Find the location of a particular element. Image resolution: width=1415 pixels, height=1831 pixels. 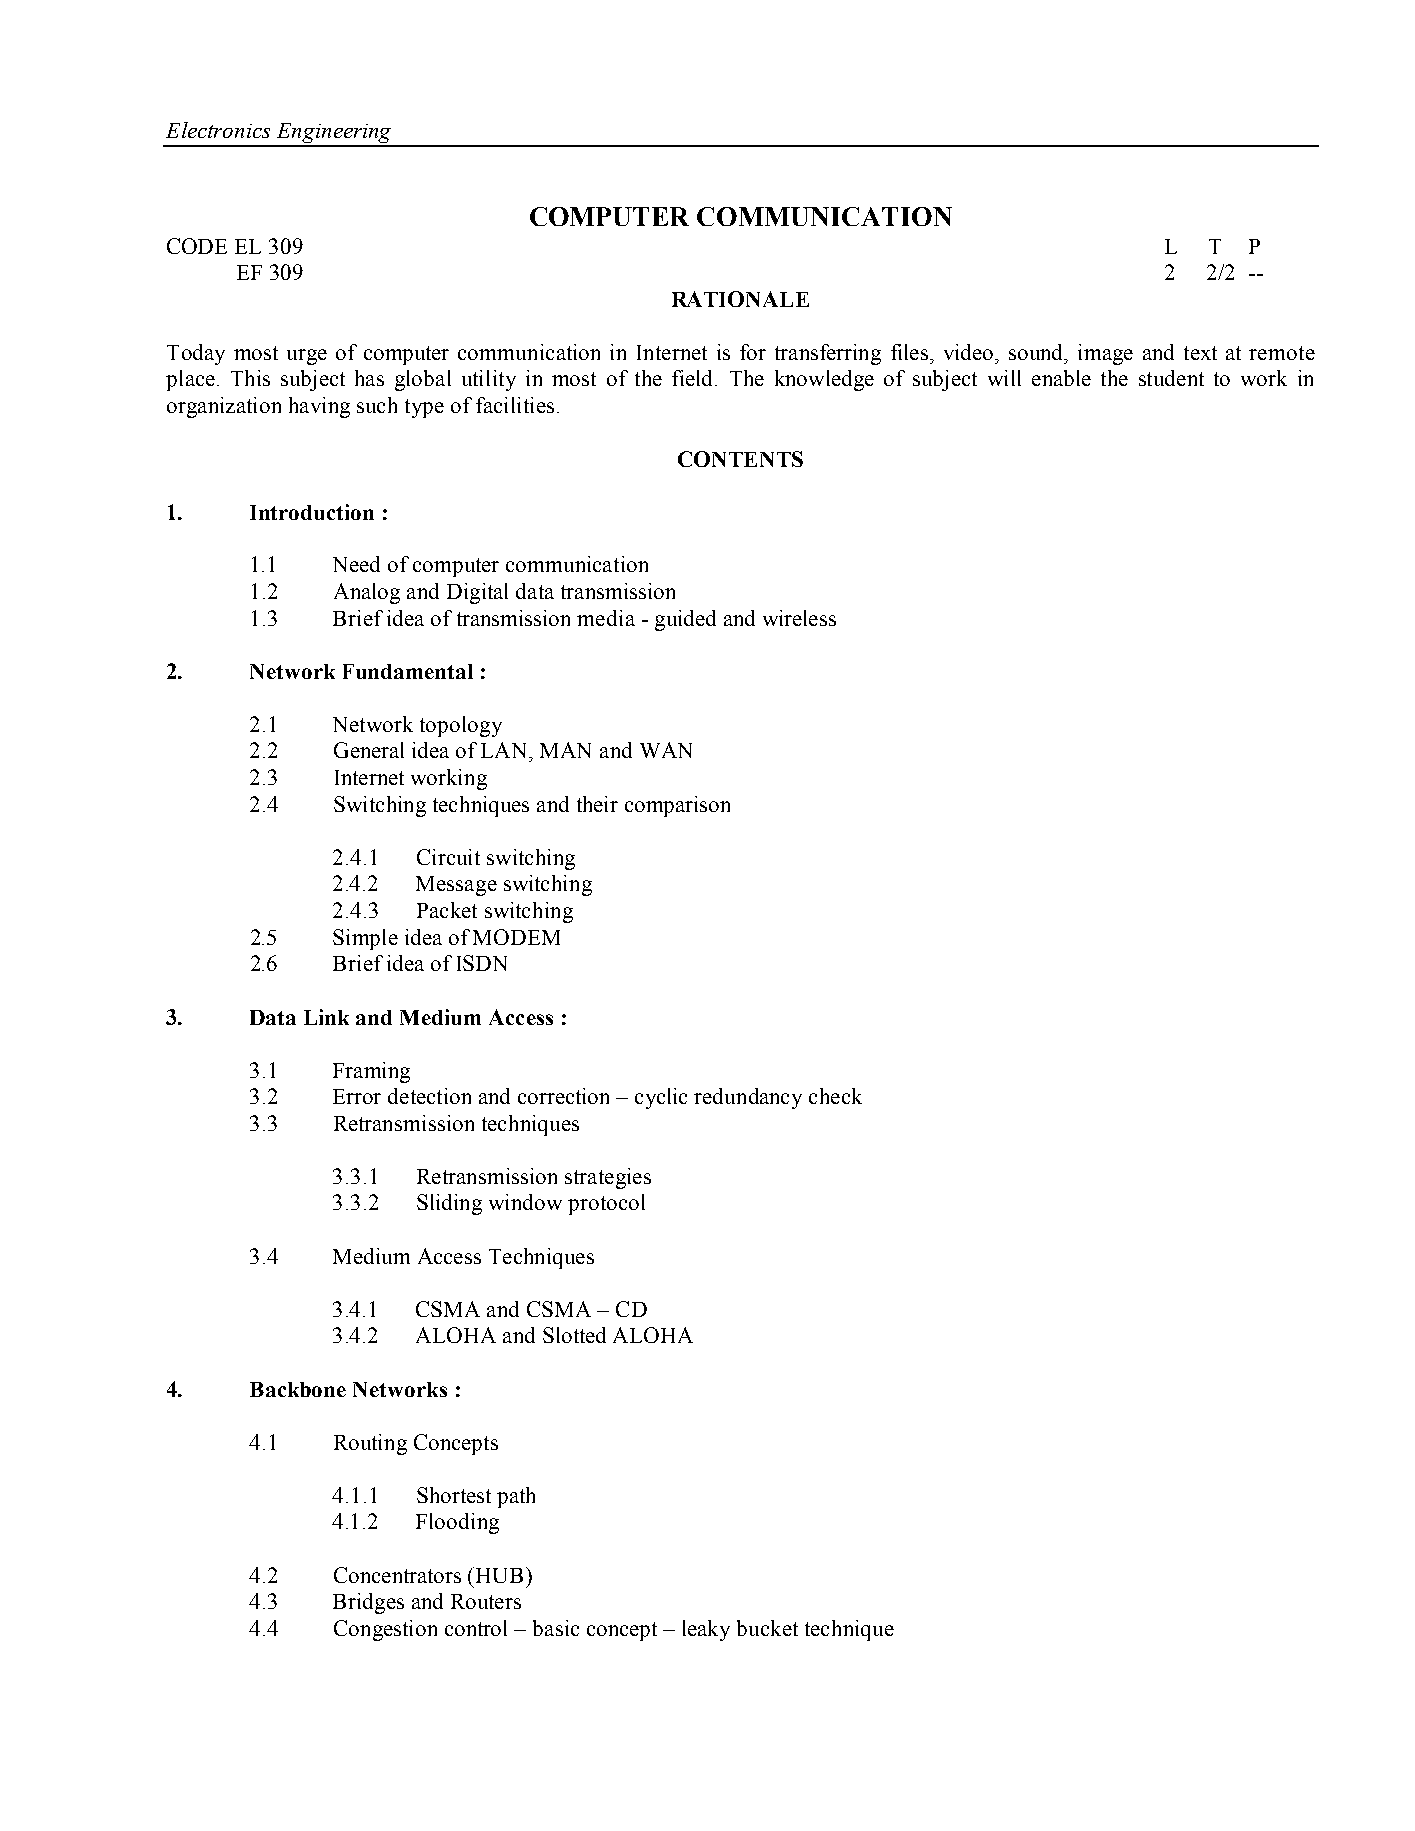

redundancy is located at coordinates (748, 1098).
